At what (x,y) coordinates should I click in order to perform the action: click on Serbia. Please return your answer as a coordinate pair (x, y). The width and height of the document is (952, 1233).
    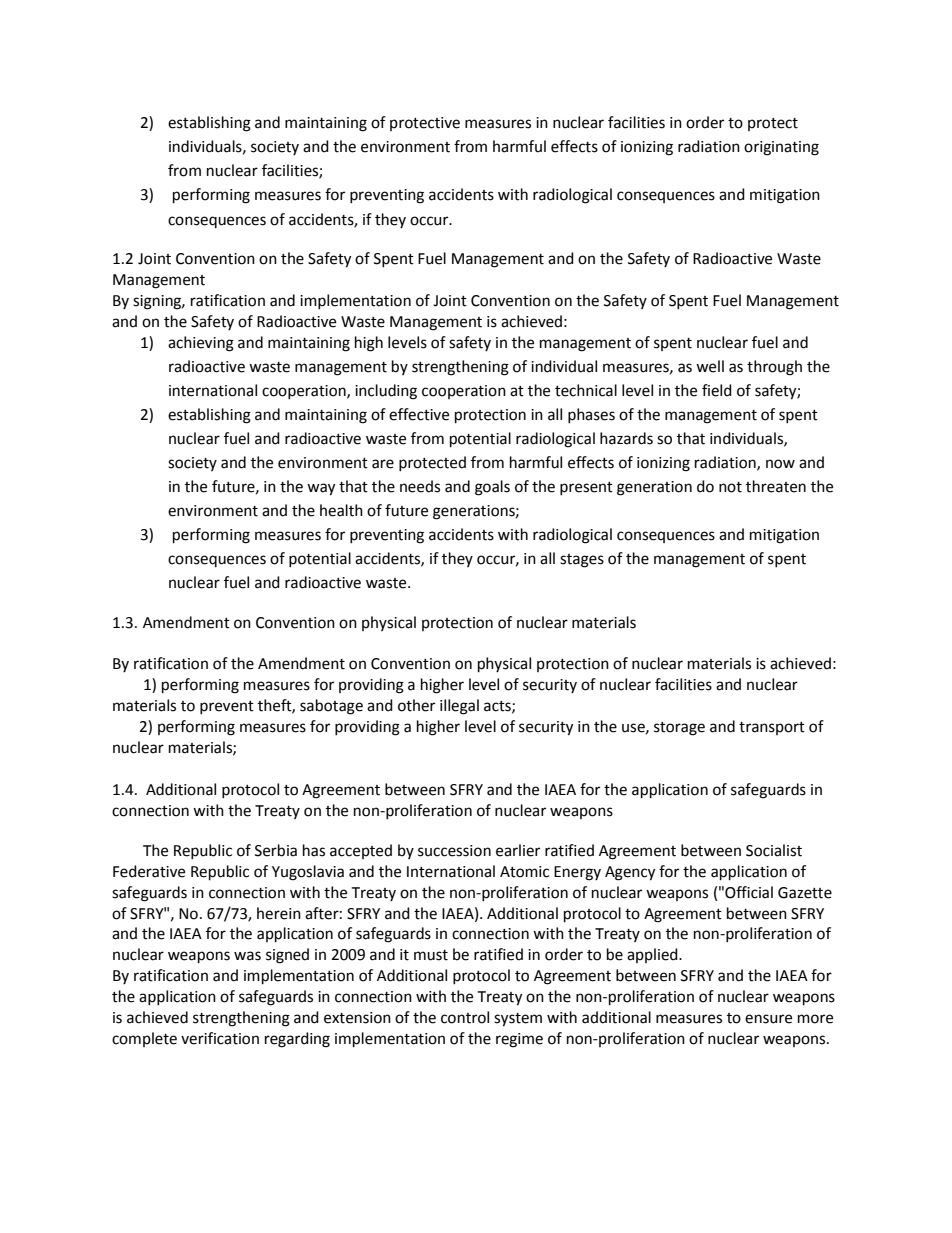
    Looking at the image, I should click on (276, 850).
